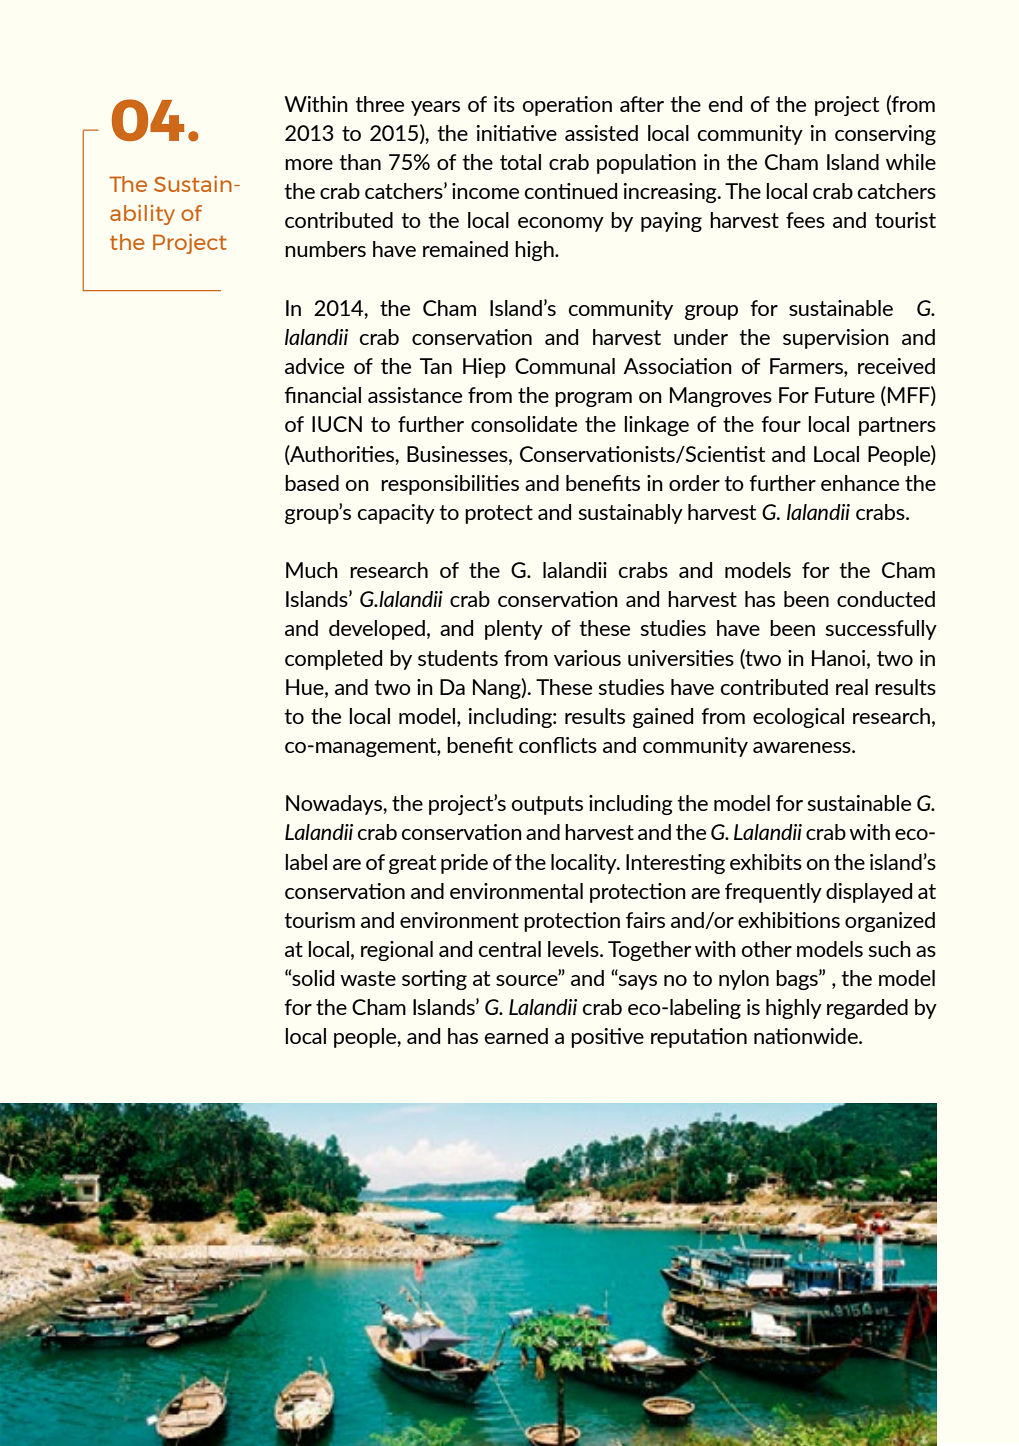  Describe the element at coordinates (379, 104) in the image. I see `three` at that location.
